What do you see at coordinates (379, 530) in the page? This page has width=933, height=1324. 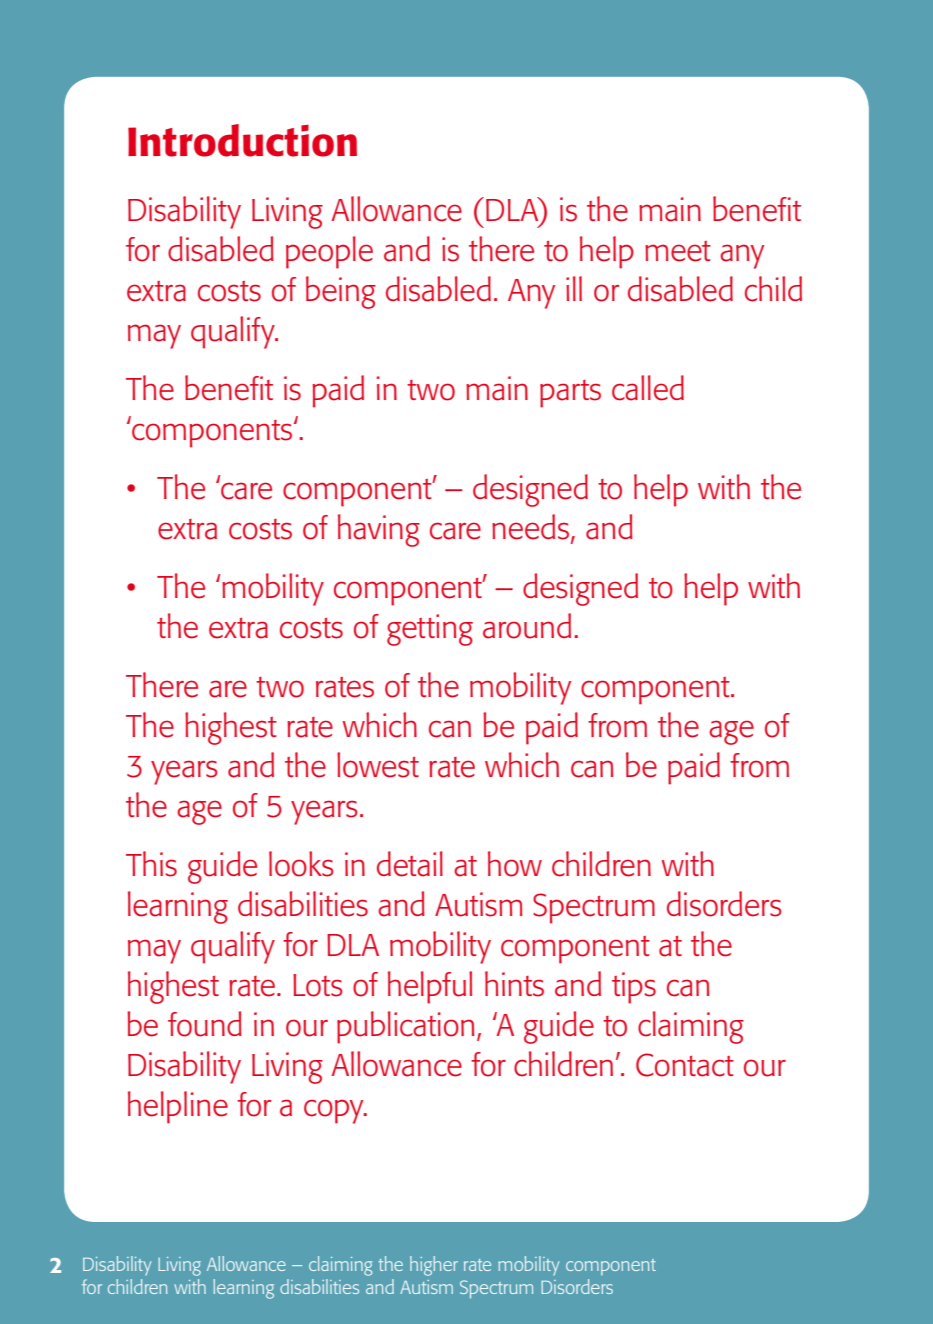 I see `having` at bounding box center [379, 530].
